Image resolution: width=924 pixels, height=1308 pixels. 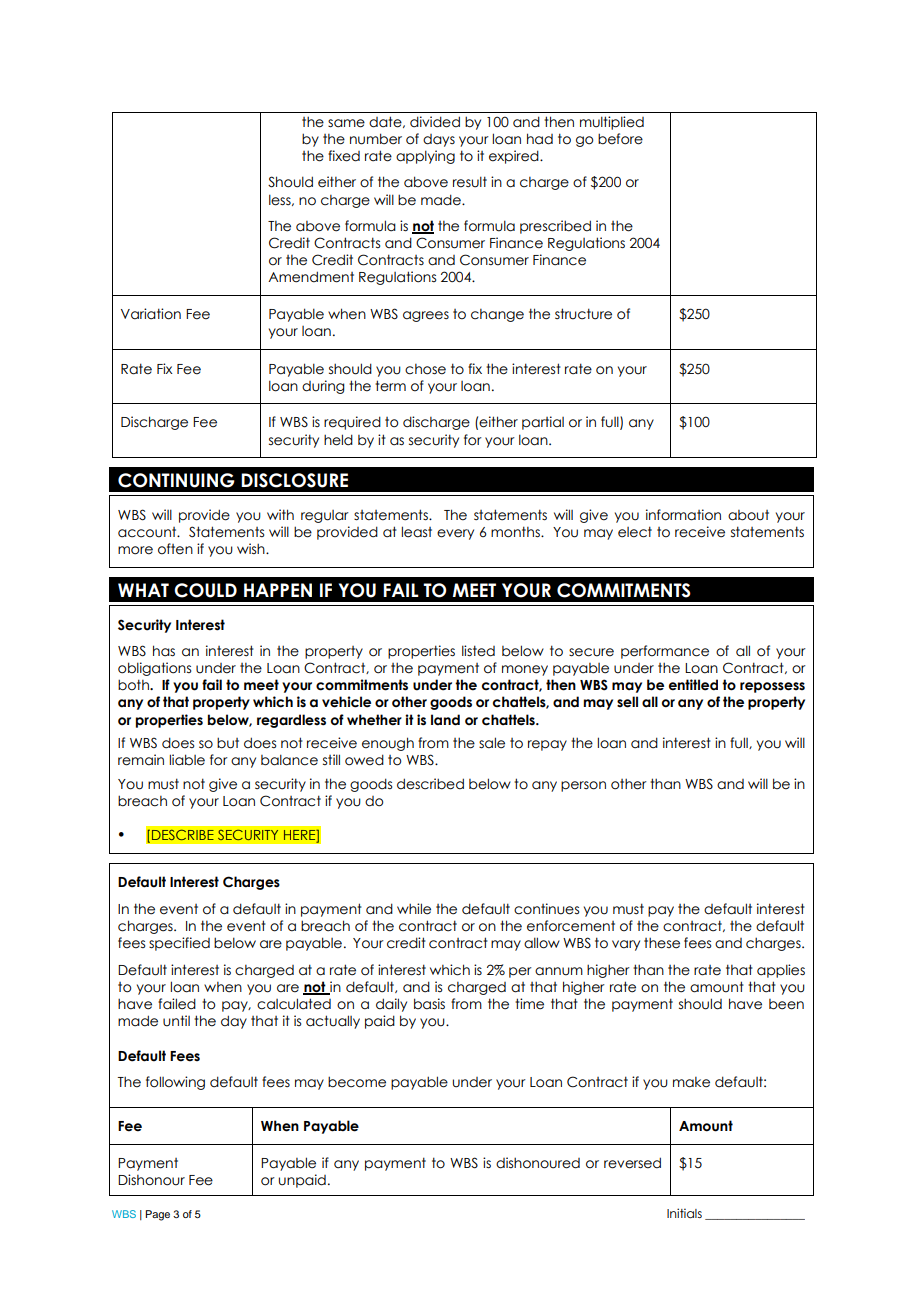 What do you see at coordinates (344, 156) in the document?
I see `fixed` at bounding box center [344, 156].
